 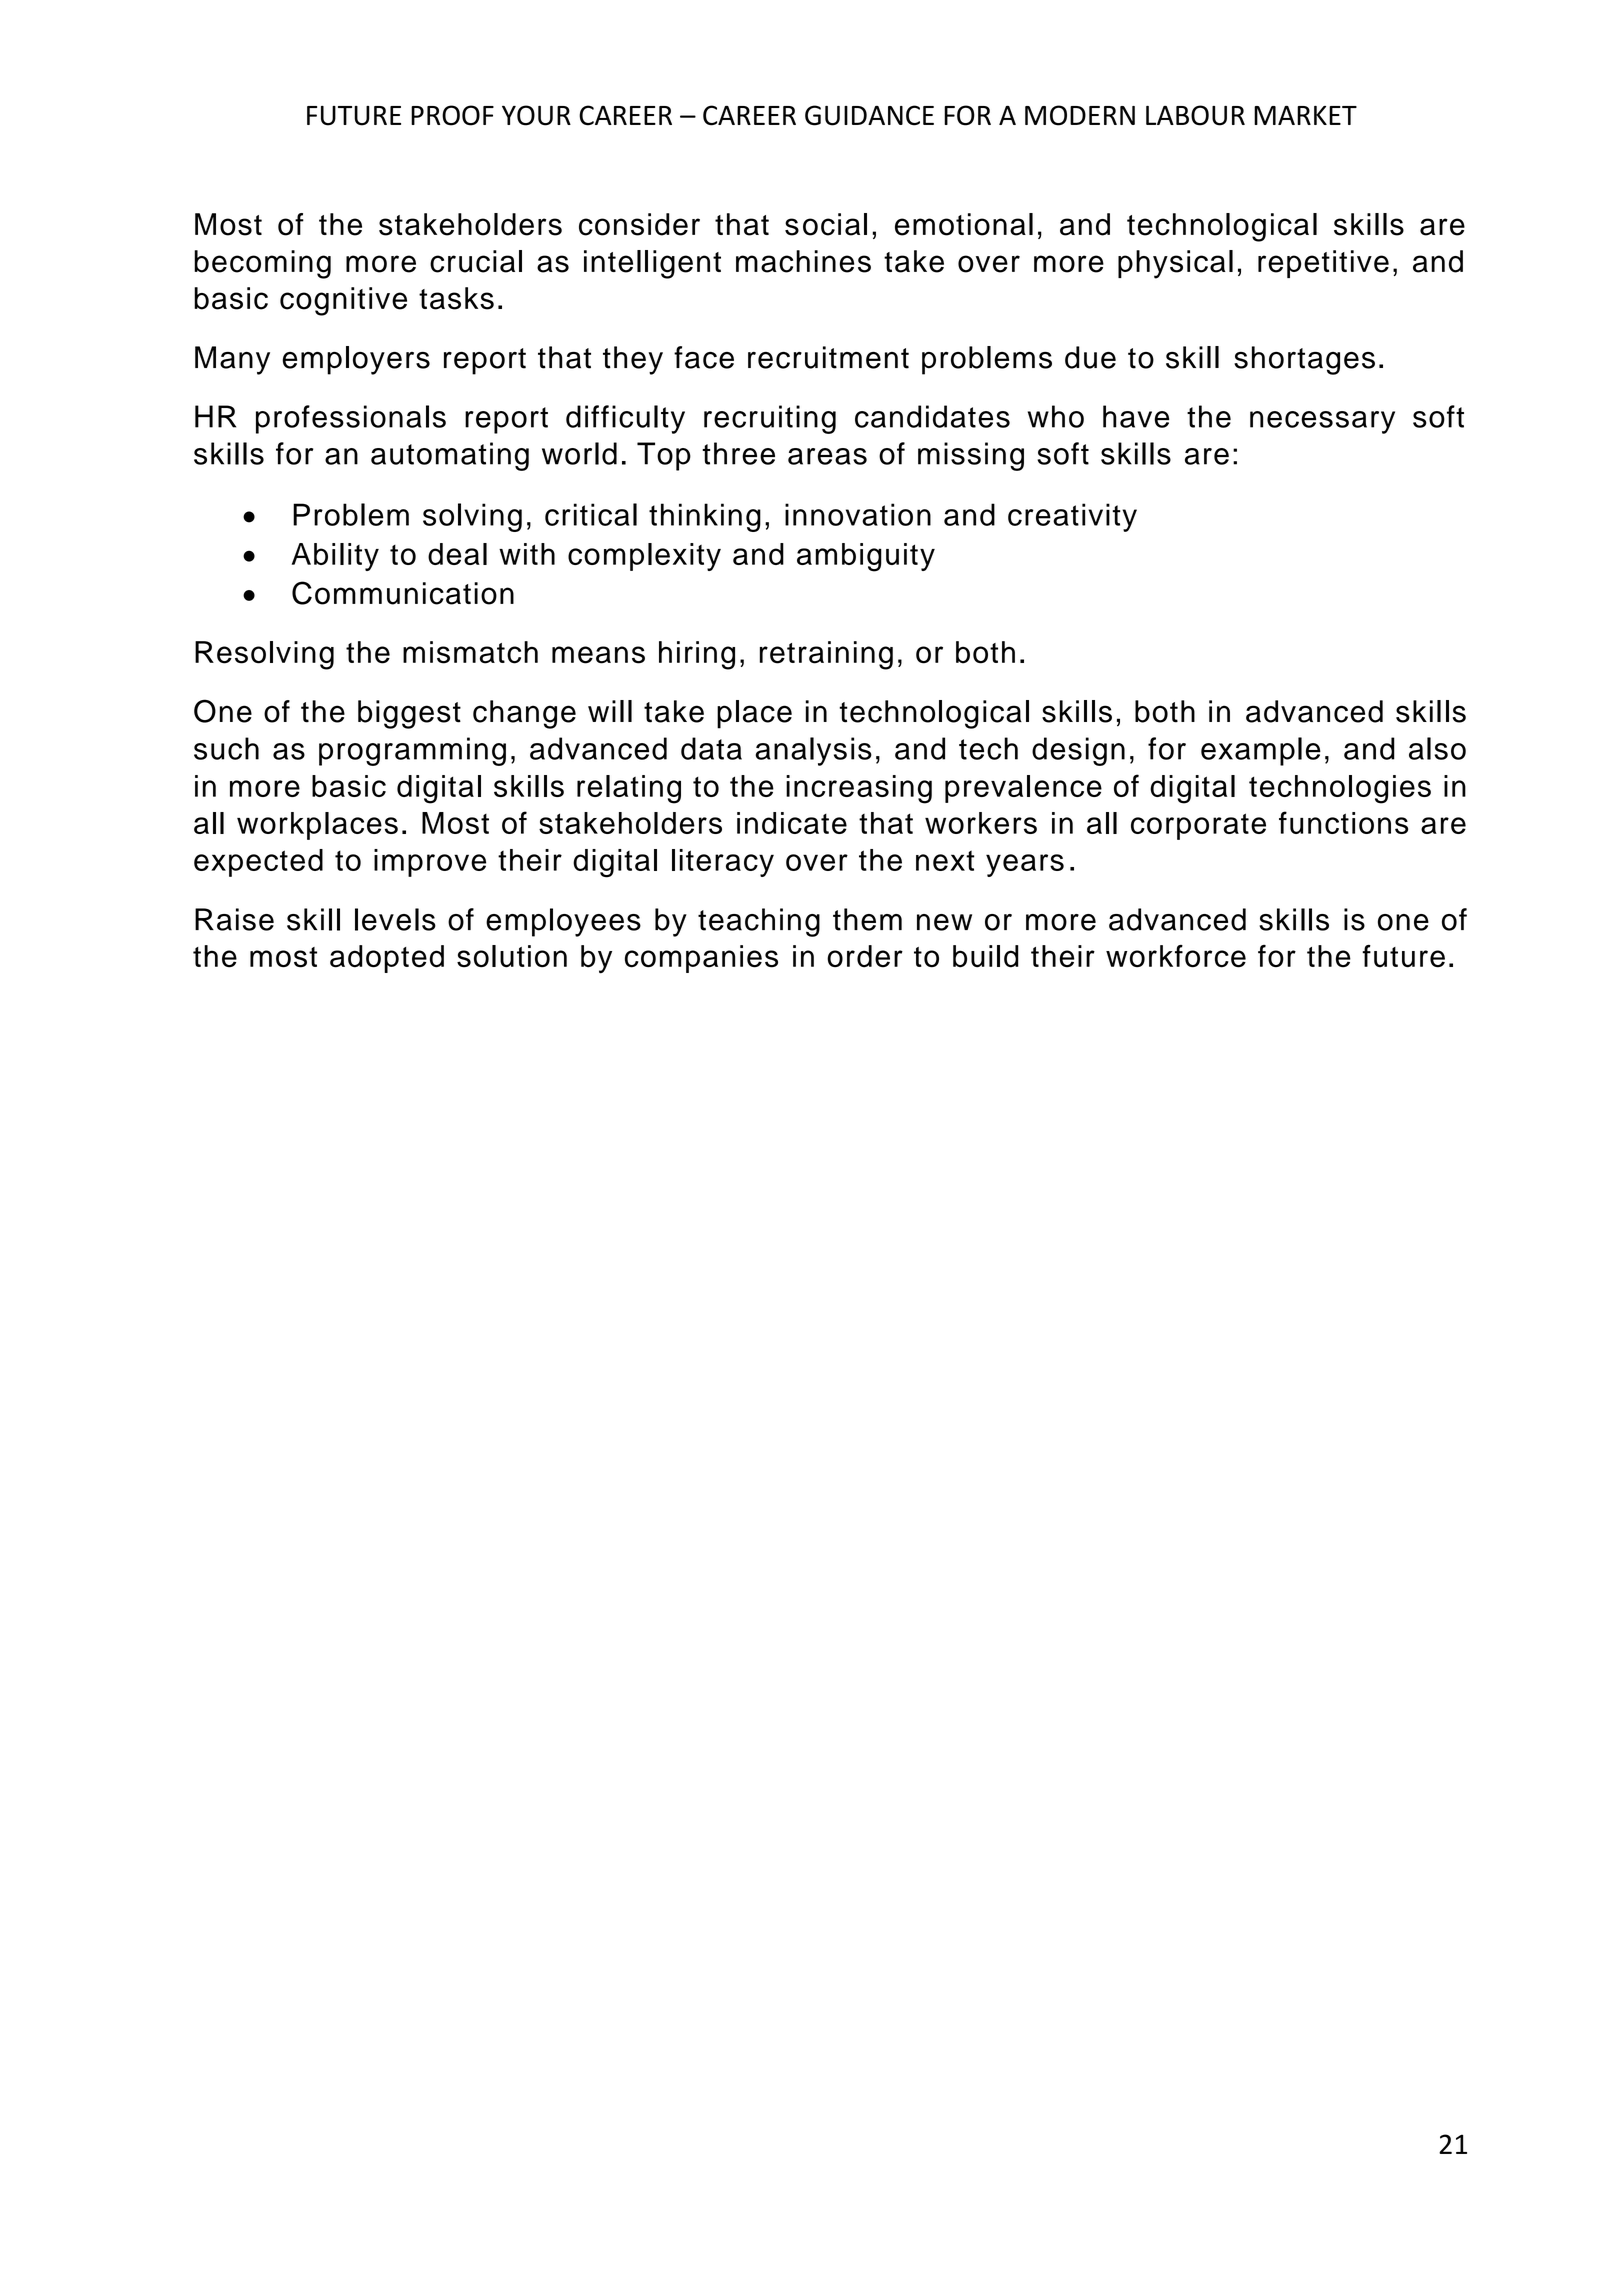 I want to click on employers, so click(x=356, y=360).
